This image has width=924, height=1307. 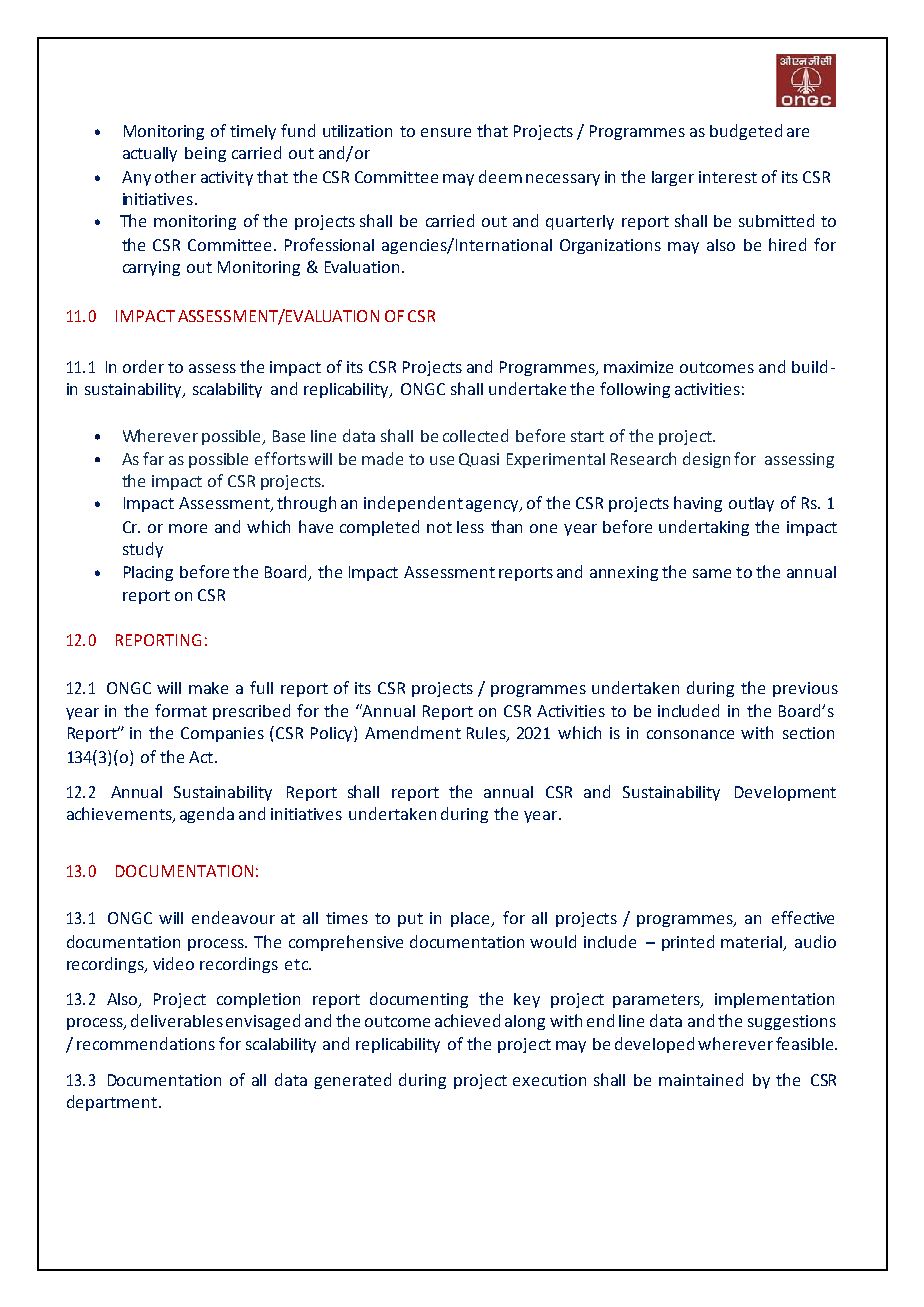 What do you see at coordinates (148, 573) in the image?
I see `Placing` at bounding box center [148, 573].
